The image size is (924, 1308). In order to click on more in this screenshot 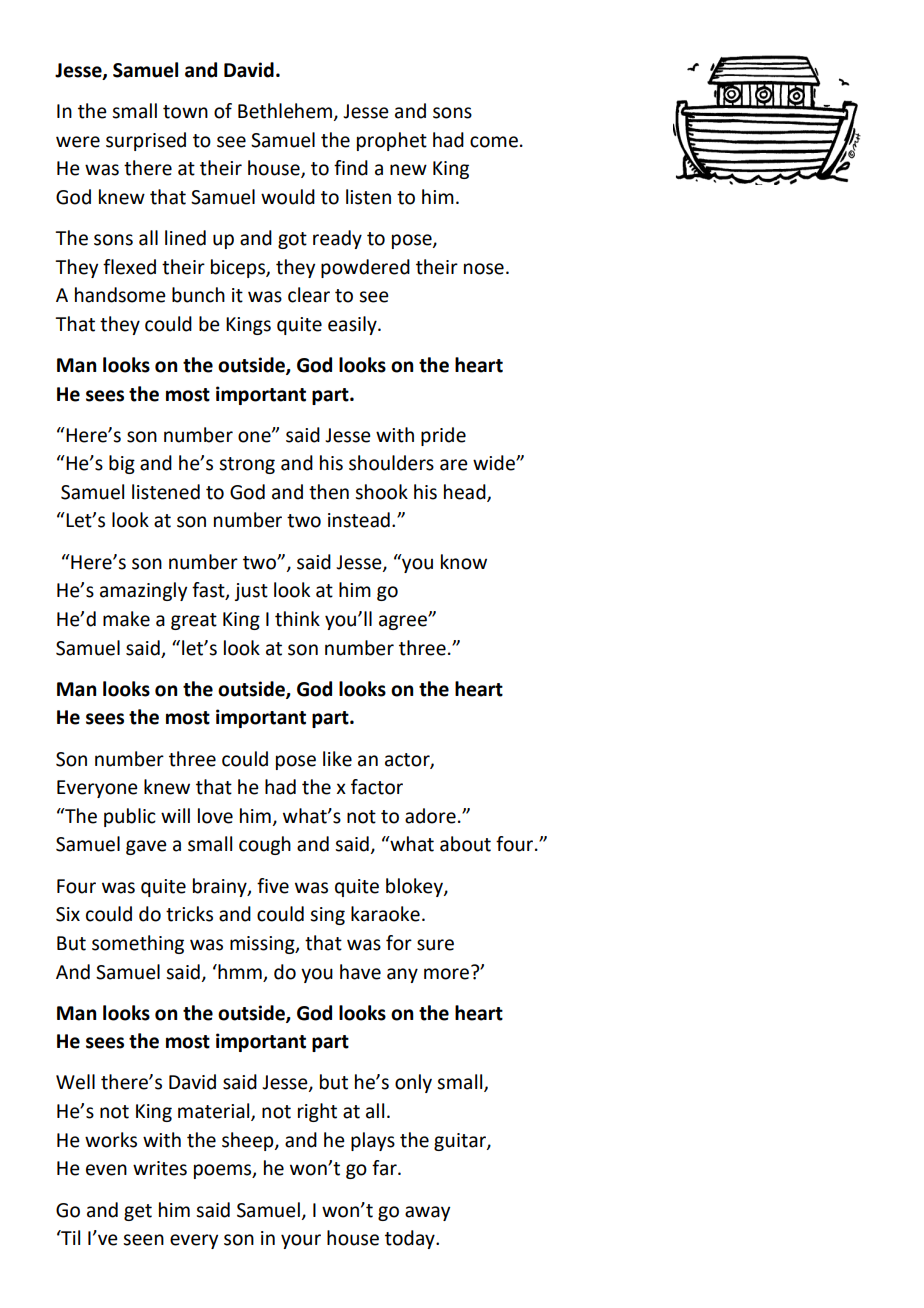, I will do `click(448, 973)`.
